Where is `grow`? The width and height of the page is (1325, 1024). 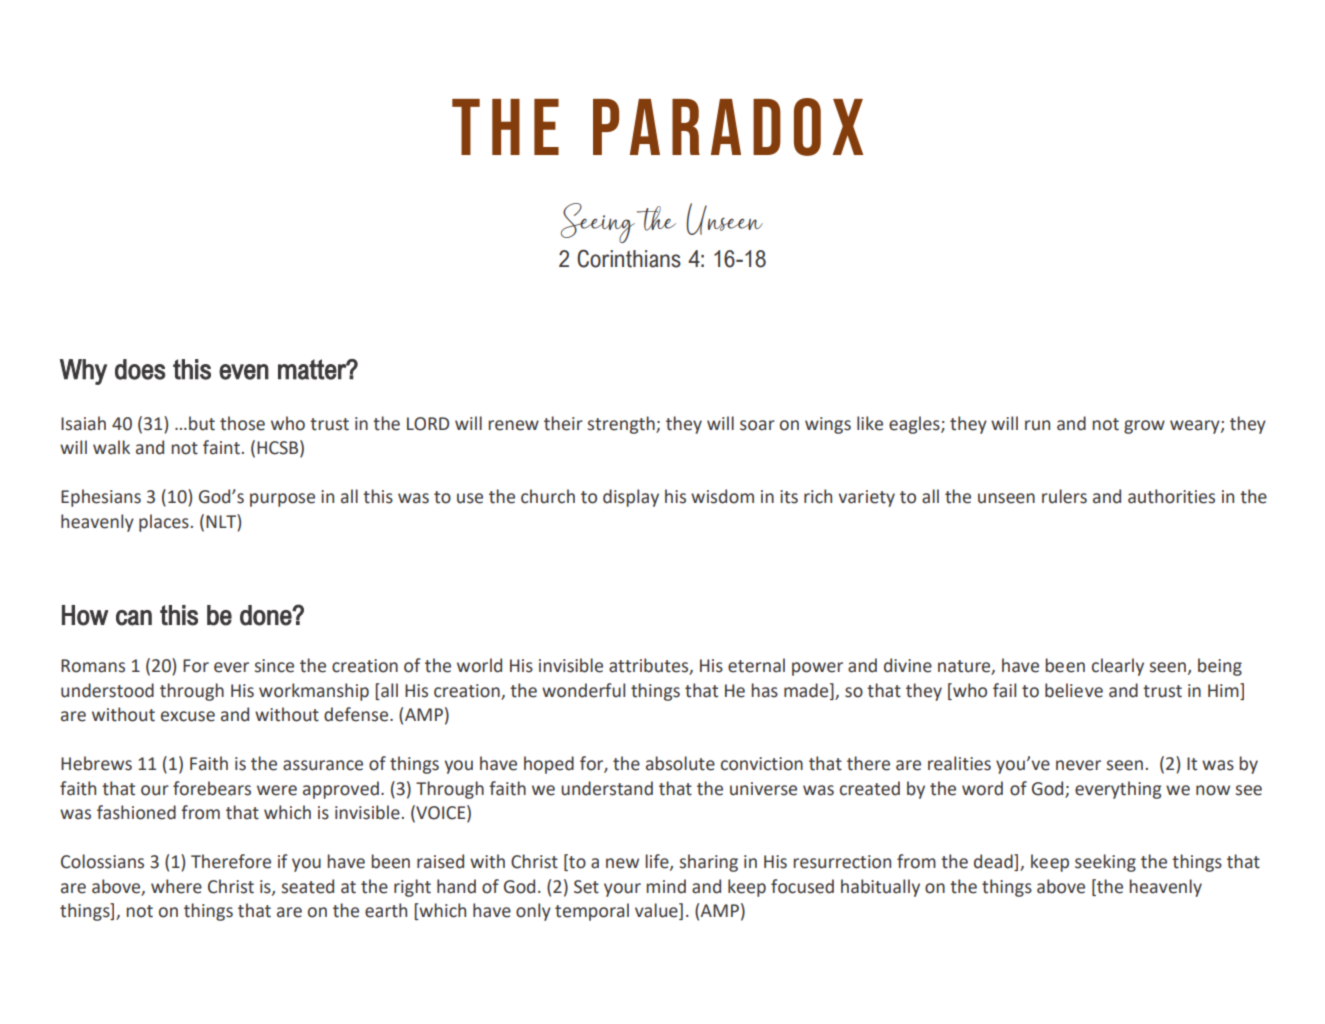
grow is located at coordinates (1144, 427).
